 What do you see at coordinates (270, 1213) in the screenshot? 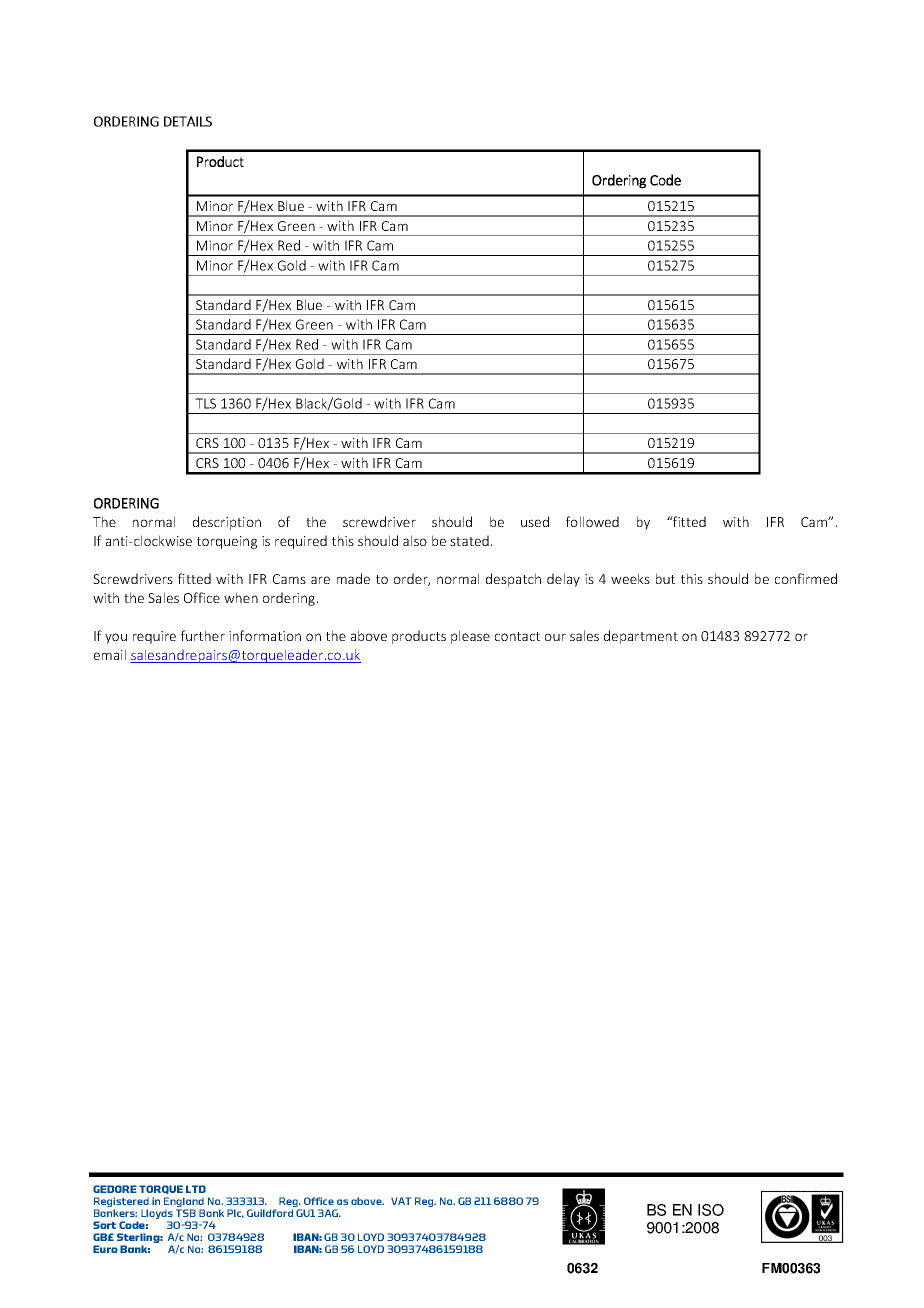
I see `Guildford` at bounding box center [270, 1213].
